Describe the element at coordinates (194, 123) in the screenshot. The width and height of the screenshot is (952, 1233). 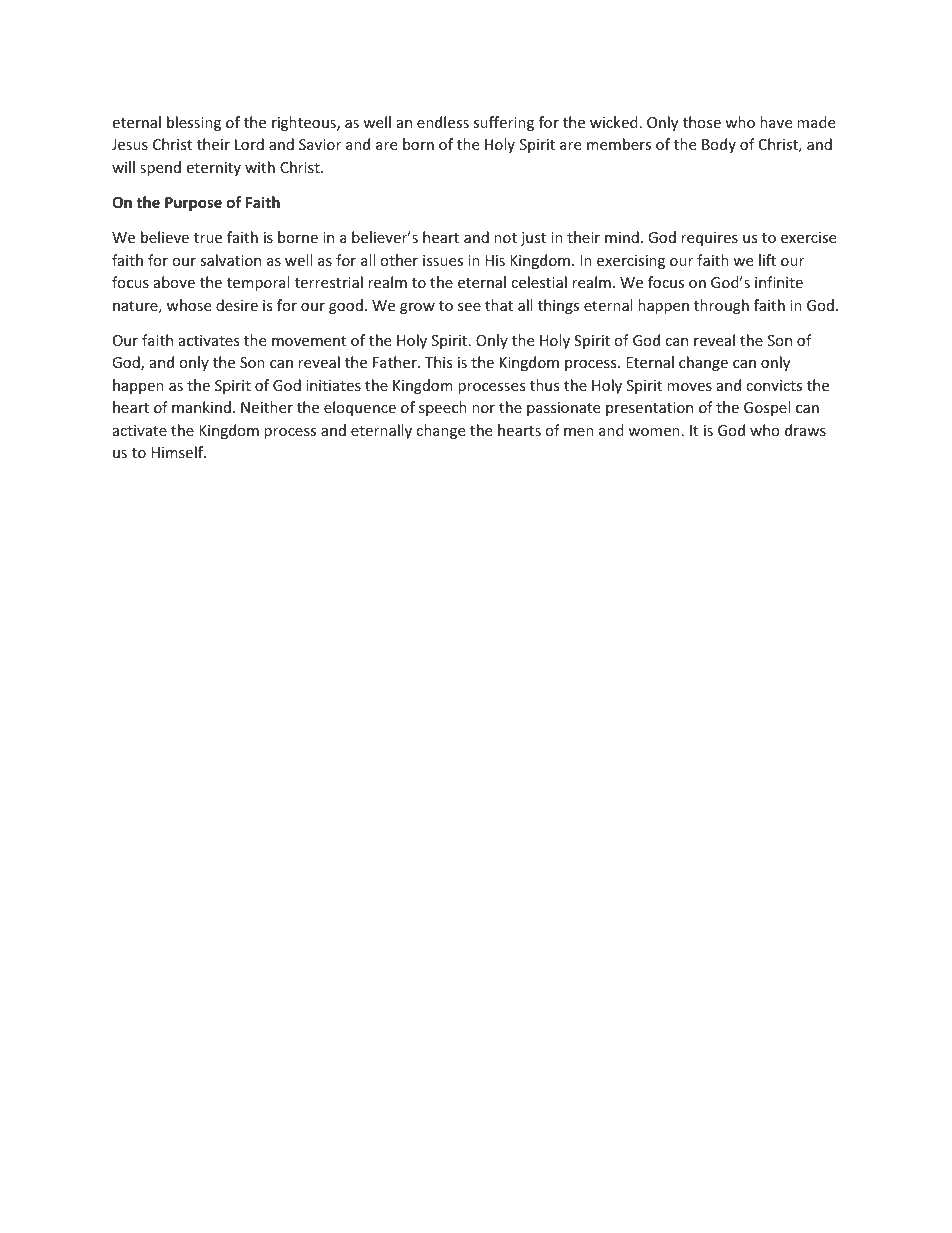
I see `blessing` at that location.
